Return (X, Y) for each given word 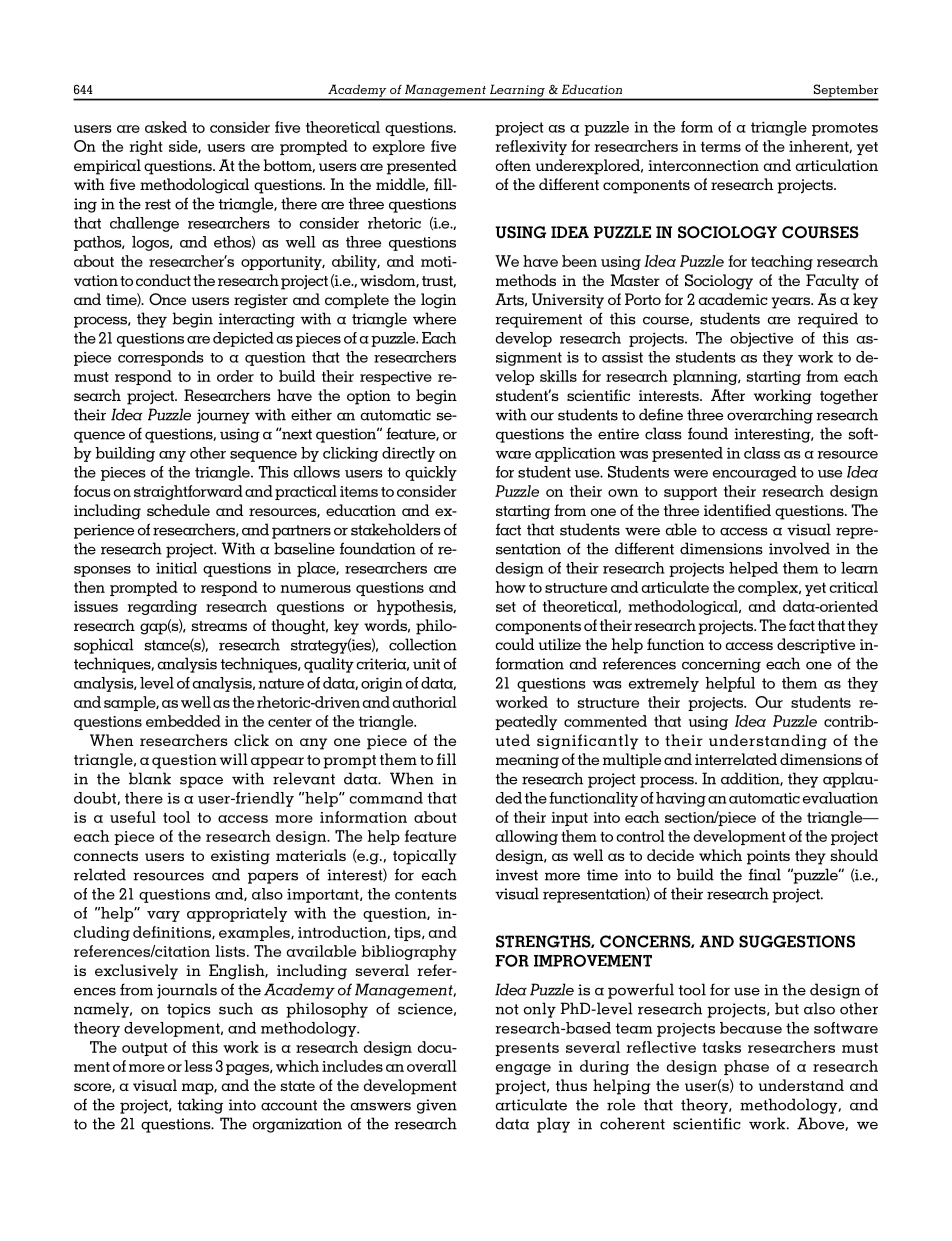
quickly (431, 473)
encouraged (755, 473)
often (513, 165)
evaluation (840, 798)
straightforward (188, 492)
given (437, 1106)
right (146, 147)
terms (721, 147)
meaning (527, 761)
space (201, 782)
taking (200, 1106)
